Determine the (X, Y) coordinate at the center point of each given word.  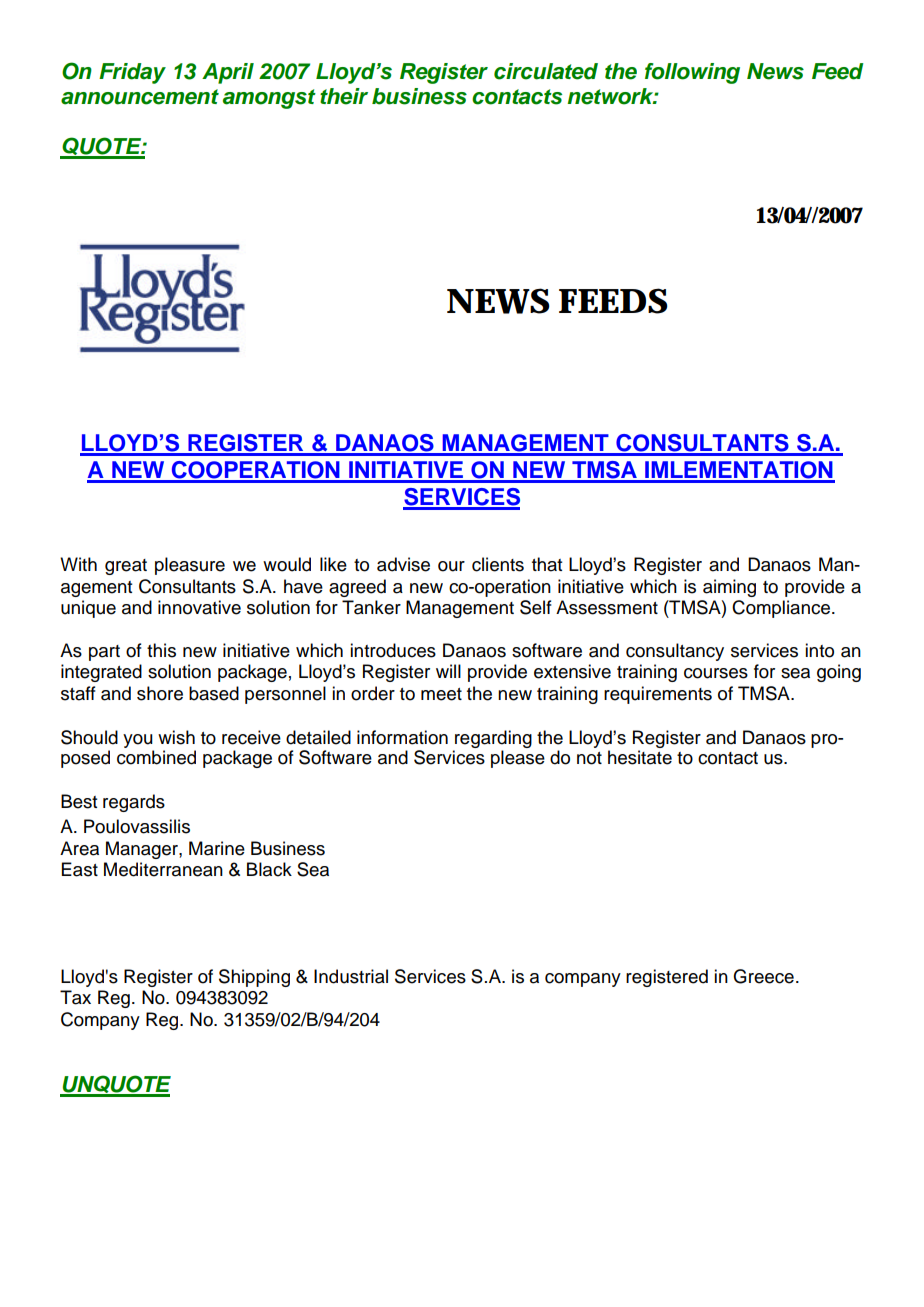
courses (716, 673)
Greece (763, 976)
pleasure (190, 566)
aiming (729, 588)
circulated (546, 71)
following (692, 73)
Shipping (254, 978)
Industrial (351, 976)
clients (498, 564)
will (448, 671)
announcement (140, 97)
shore (160, 693)
